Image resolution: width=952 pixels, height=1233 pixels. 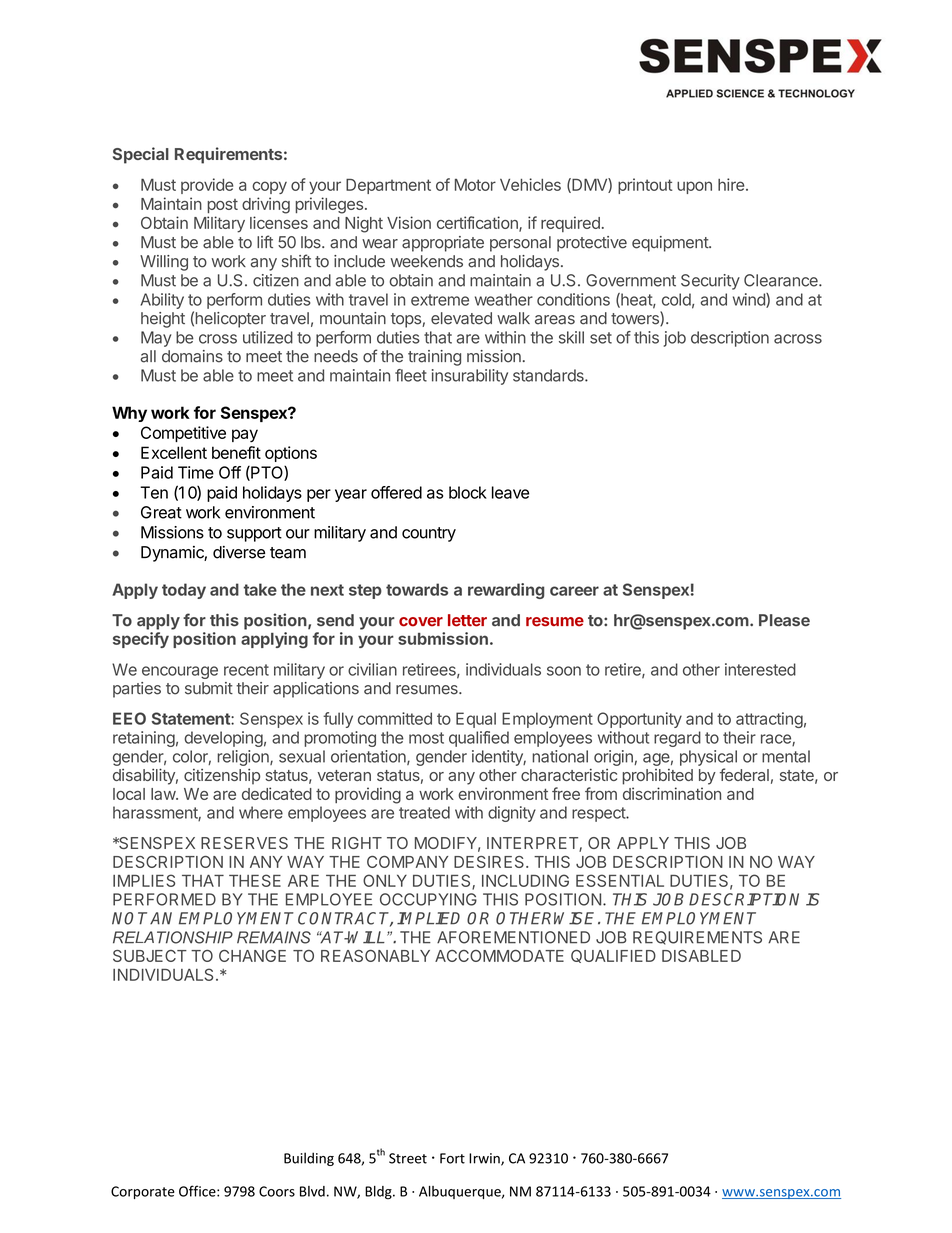 What do you see at coordinates (475, 185) in the image?
I see `Motor` at bounding box center [475, 185].
